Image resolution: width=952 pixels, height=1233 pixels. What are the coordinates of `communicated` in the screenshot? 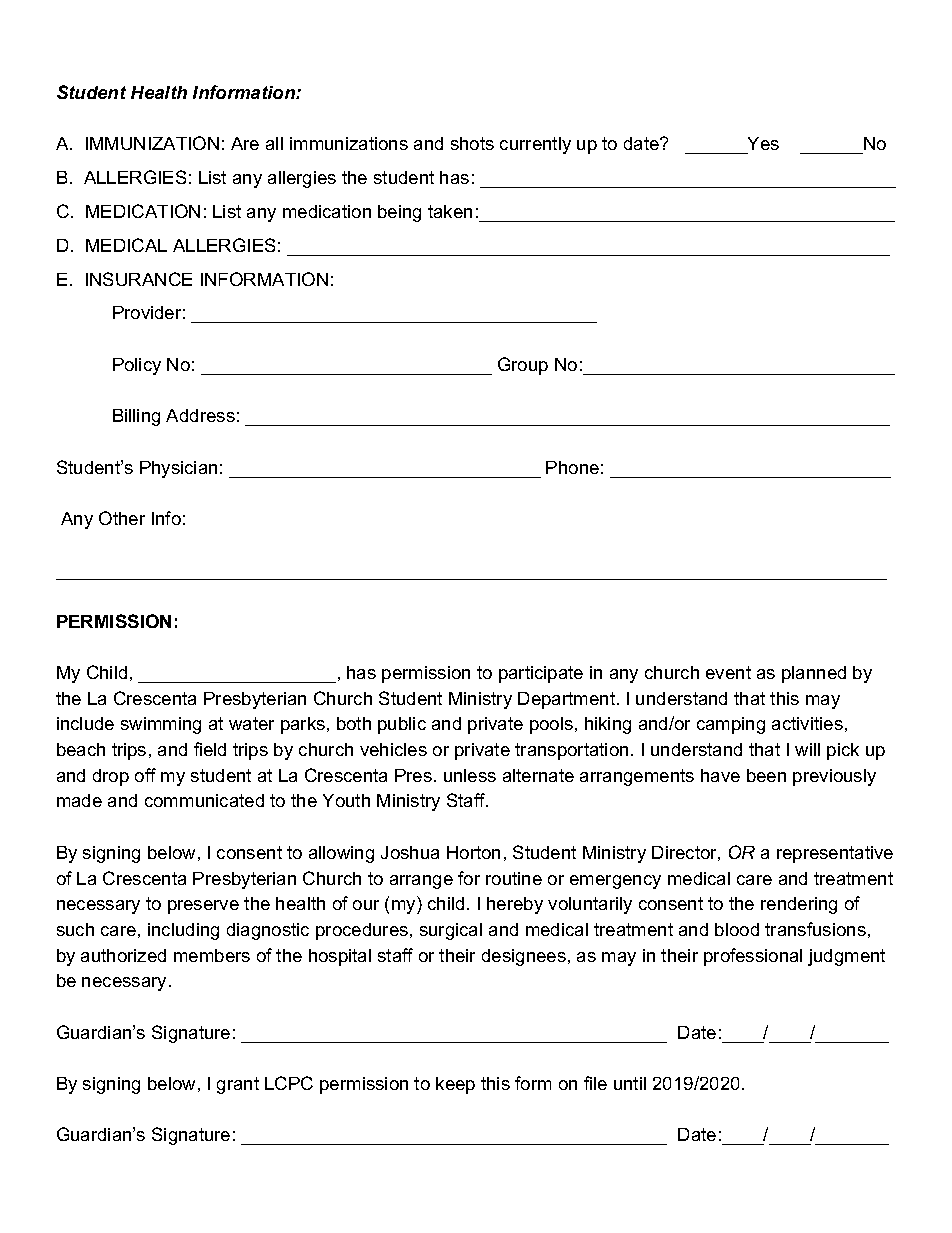 It's located at (204, 800).
